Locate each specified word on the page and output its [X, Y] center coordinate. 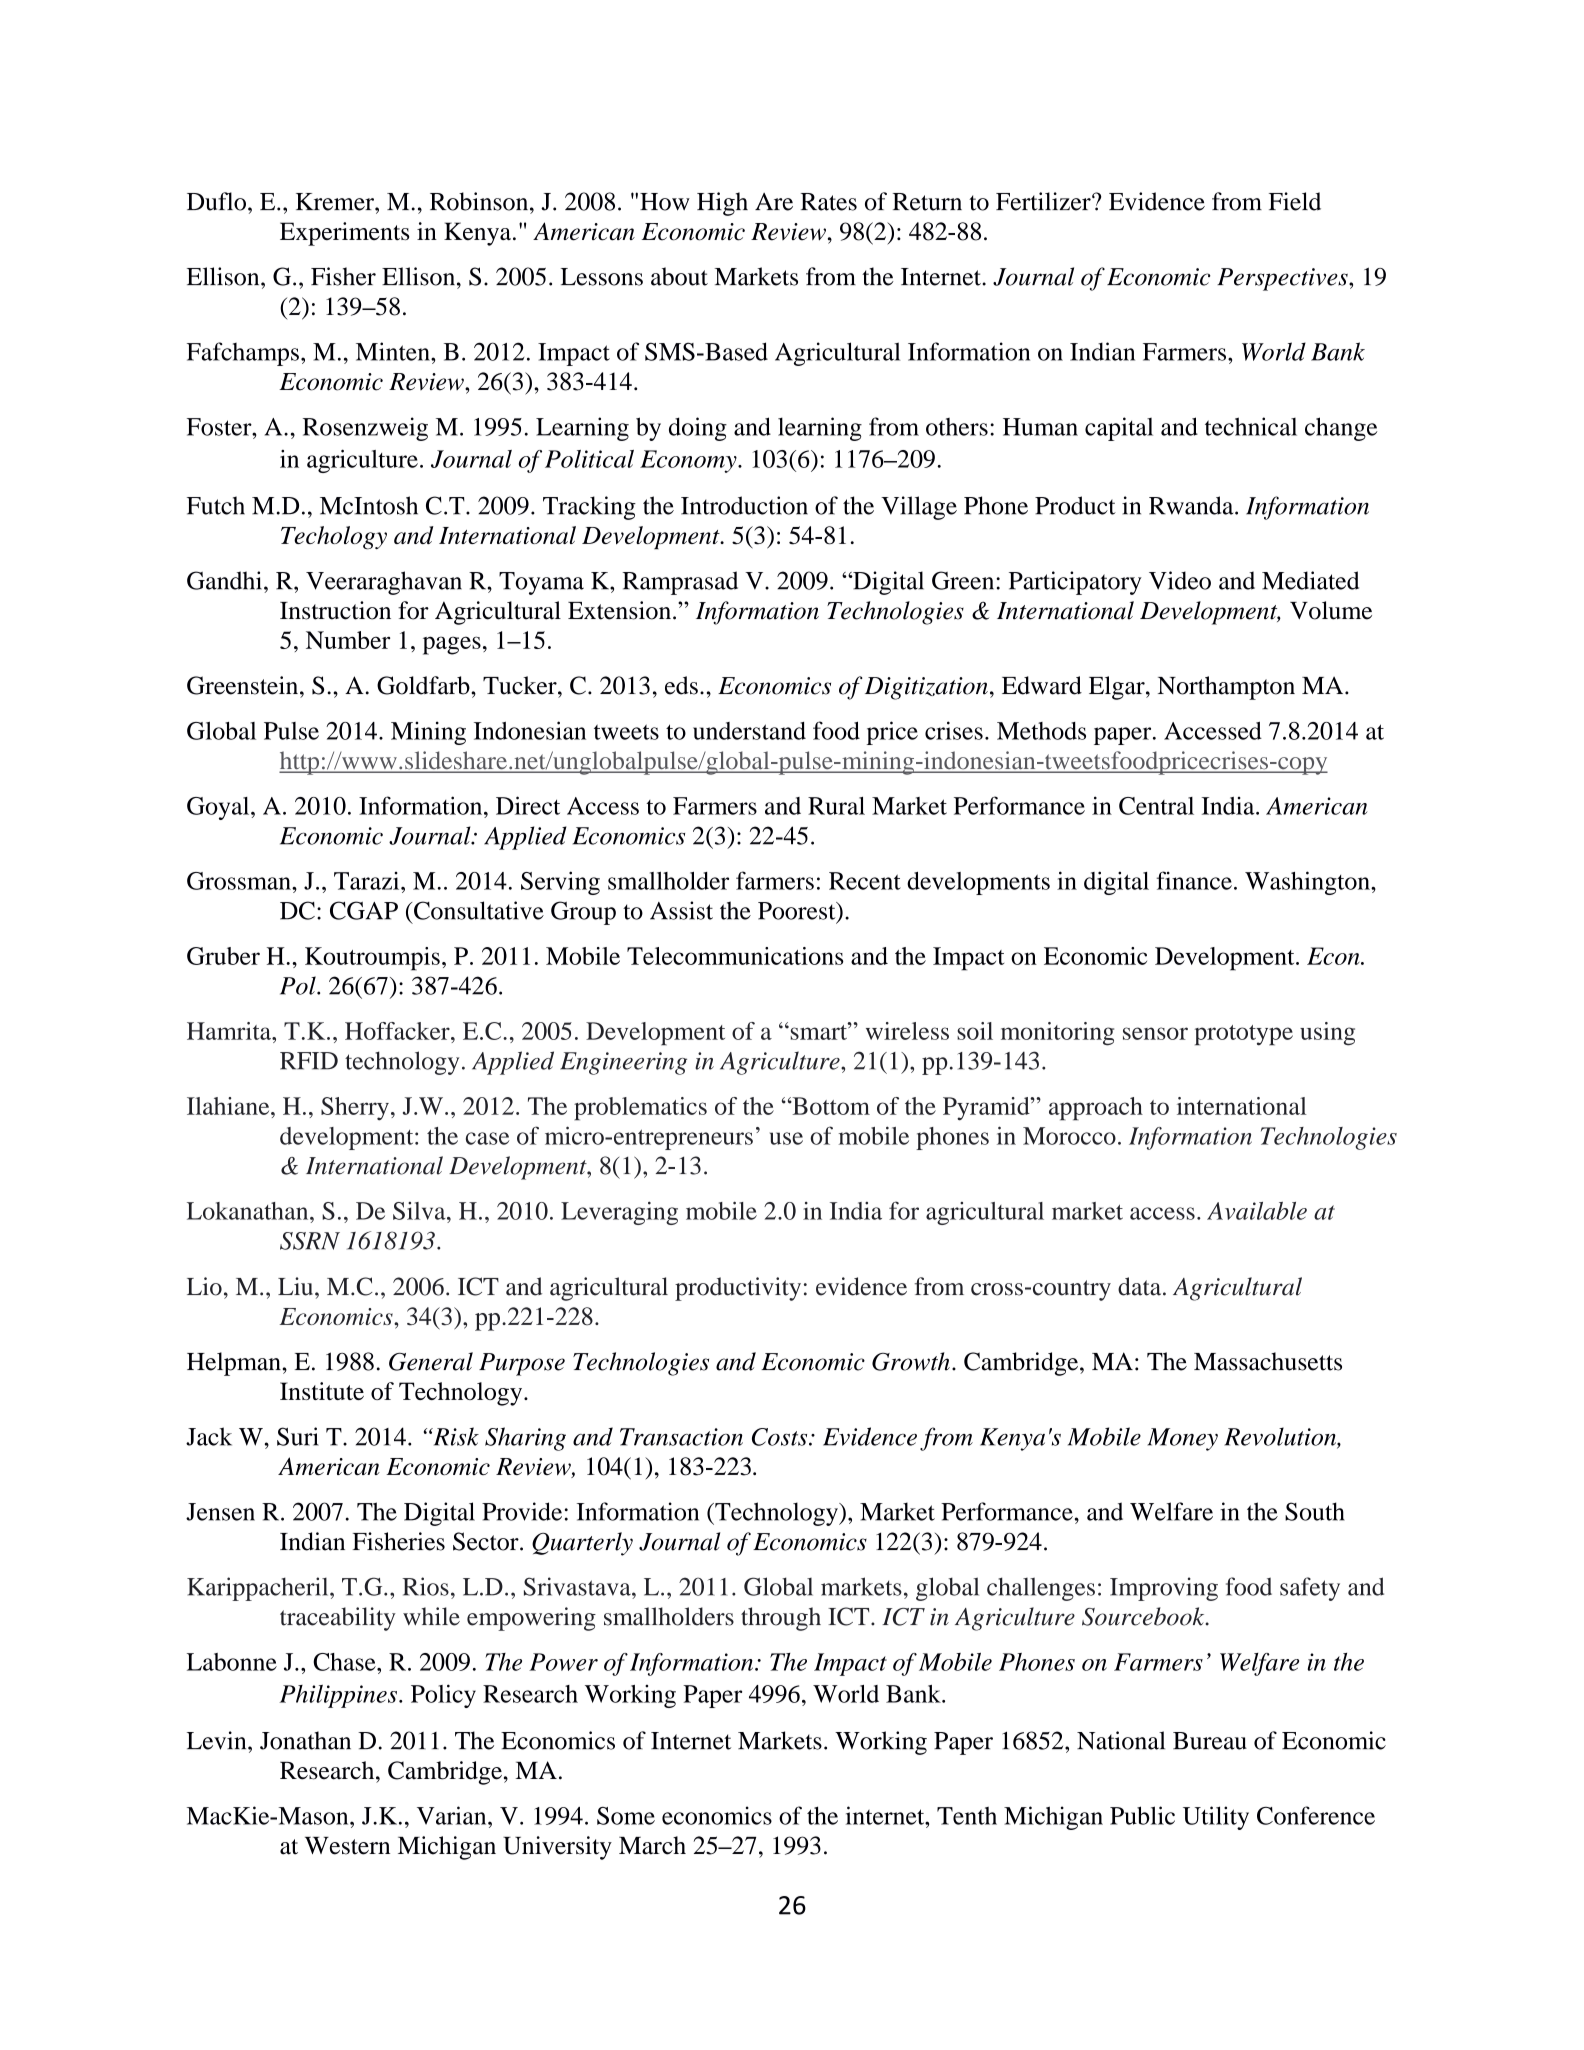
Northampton [1226, 688]
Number [348, 640]
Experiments [344, 234]
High [722, 204]
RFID [309, 1061]
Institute [322, 1391]
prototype [1244, 1035]
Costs [781, 1437]
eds [681, 685]
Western [347, 1846]
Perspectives [1283, 279]
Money [1183, 1439]
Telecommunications [735, 956]
